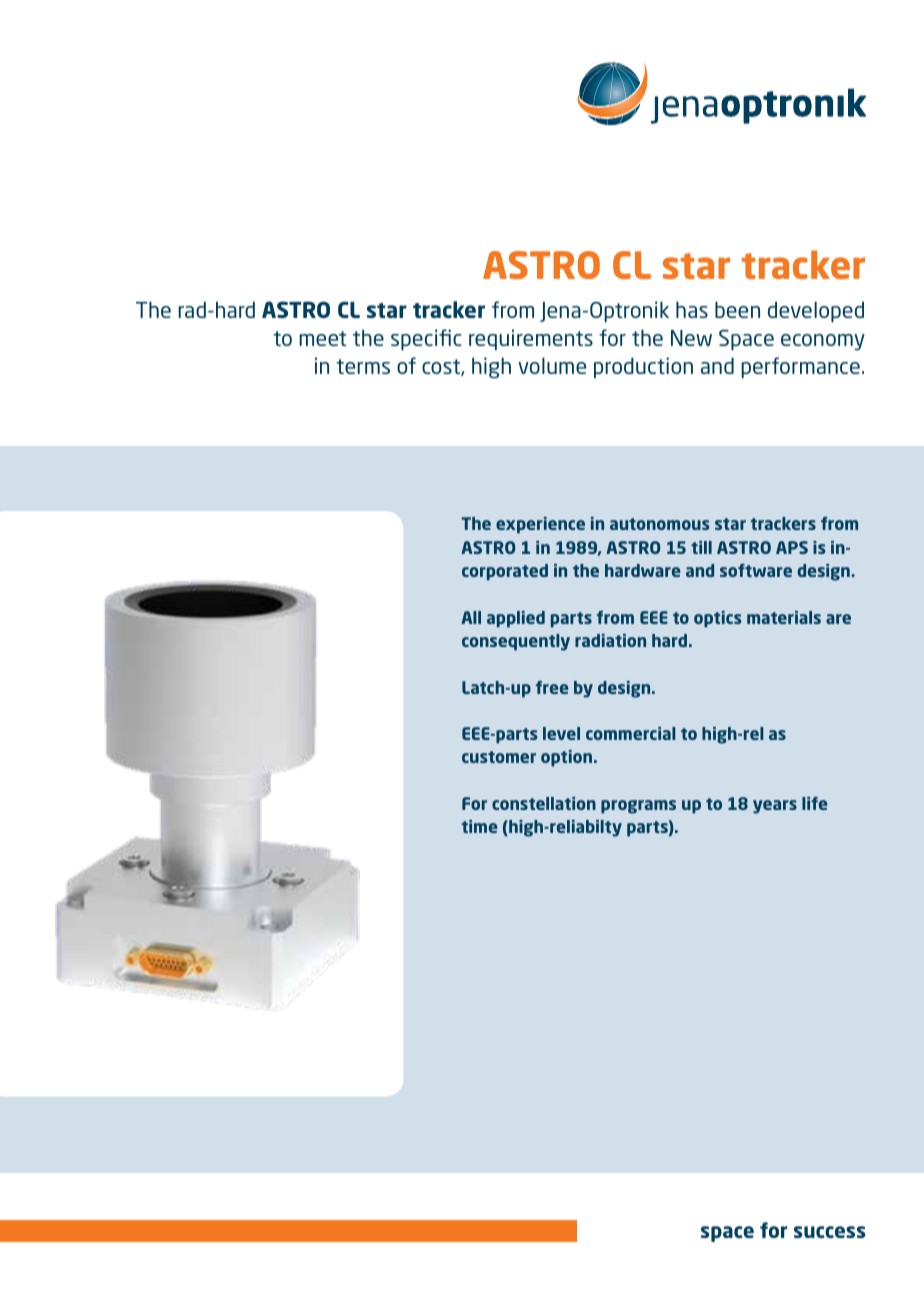 The image size is (924, 1308). Describe the element at coordinates (756, 570) in the screenshot. I see `software` at that location.
